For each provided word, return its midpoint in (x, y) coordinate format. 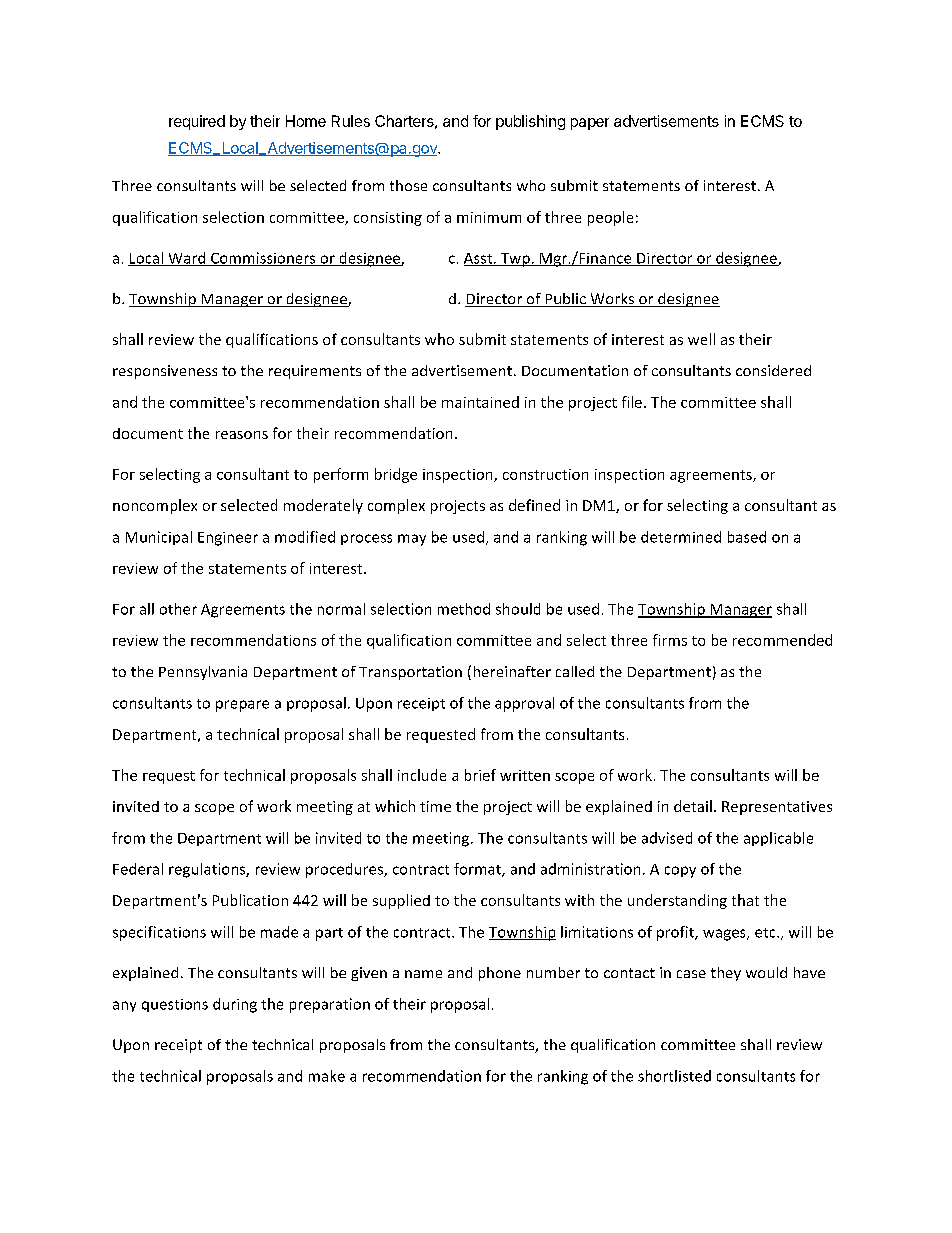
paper (590, 124)
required (197, 122)
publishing (530, 122)
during (235, 1005)
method (464, 609)
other (178, 609)
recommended (782, 640)
